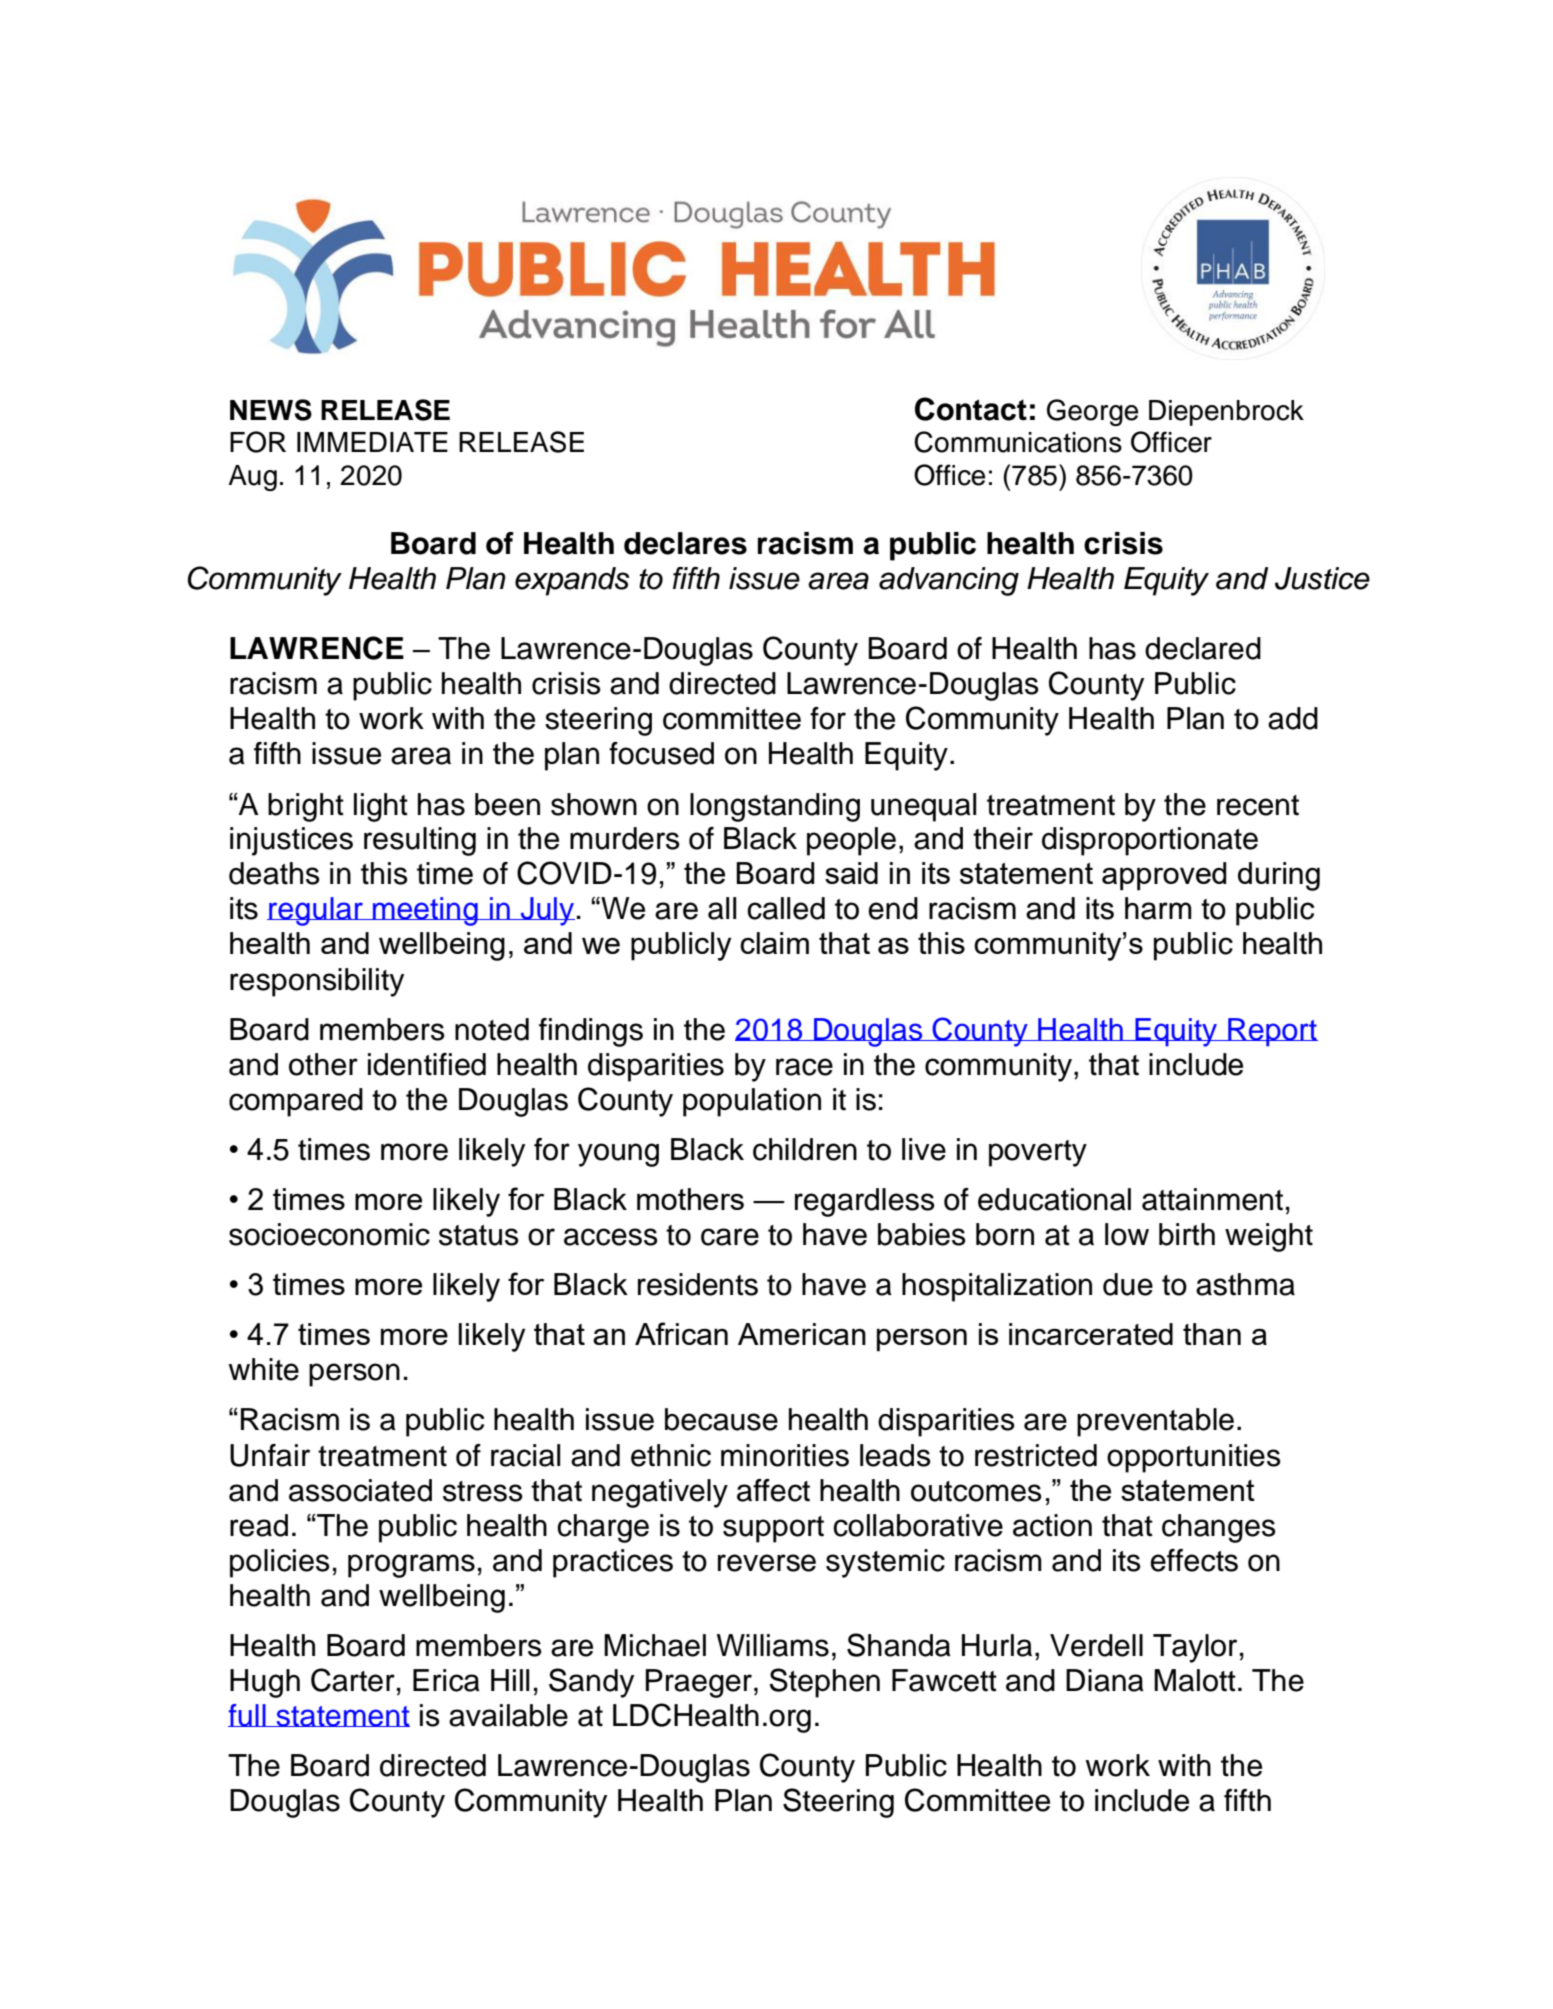 The height and width of the screenshot is (2009, 1553). I want to click on identified, so click(427, 1064).
